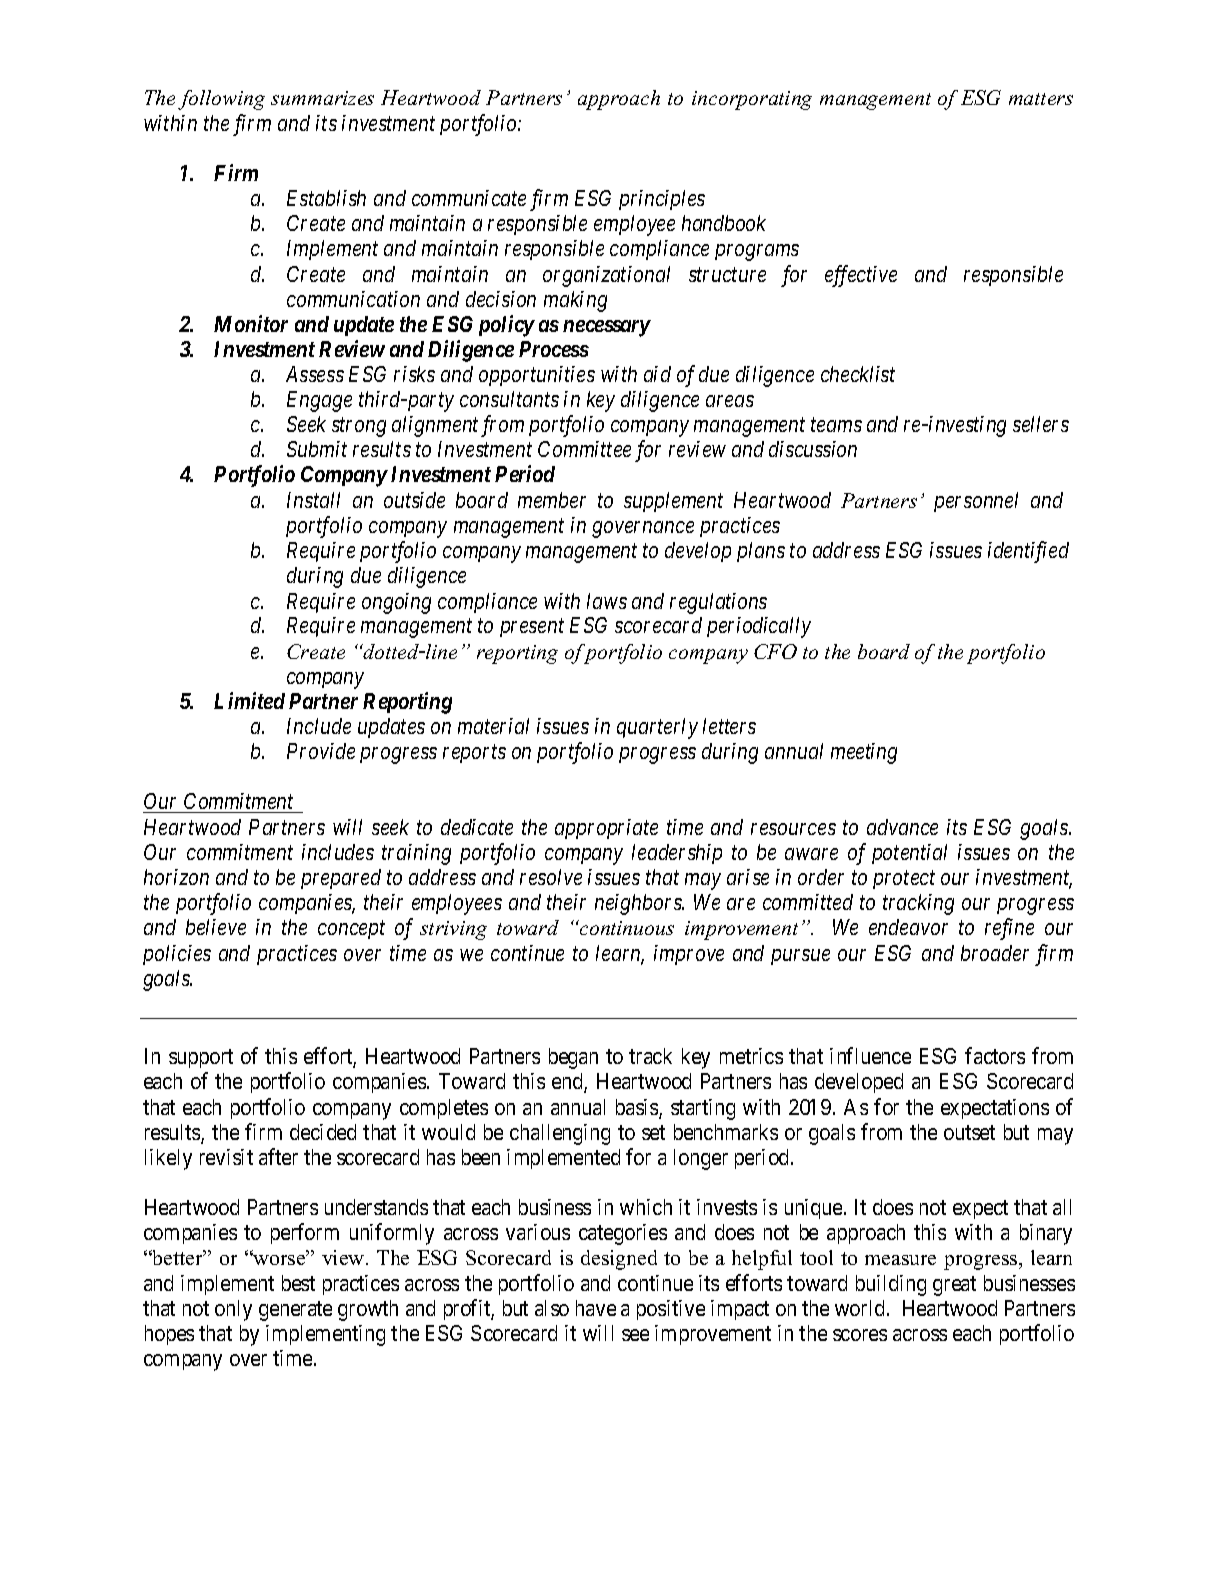 The image size is (1217, 1575). I want to click on Limited, so click(249, 700).
